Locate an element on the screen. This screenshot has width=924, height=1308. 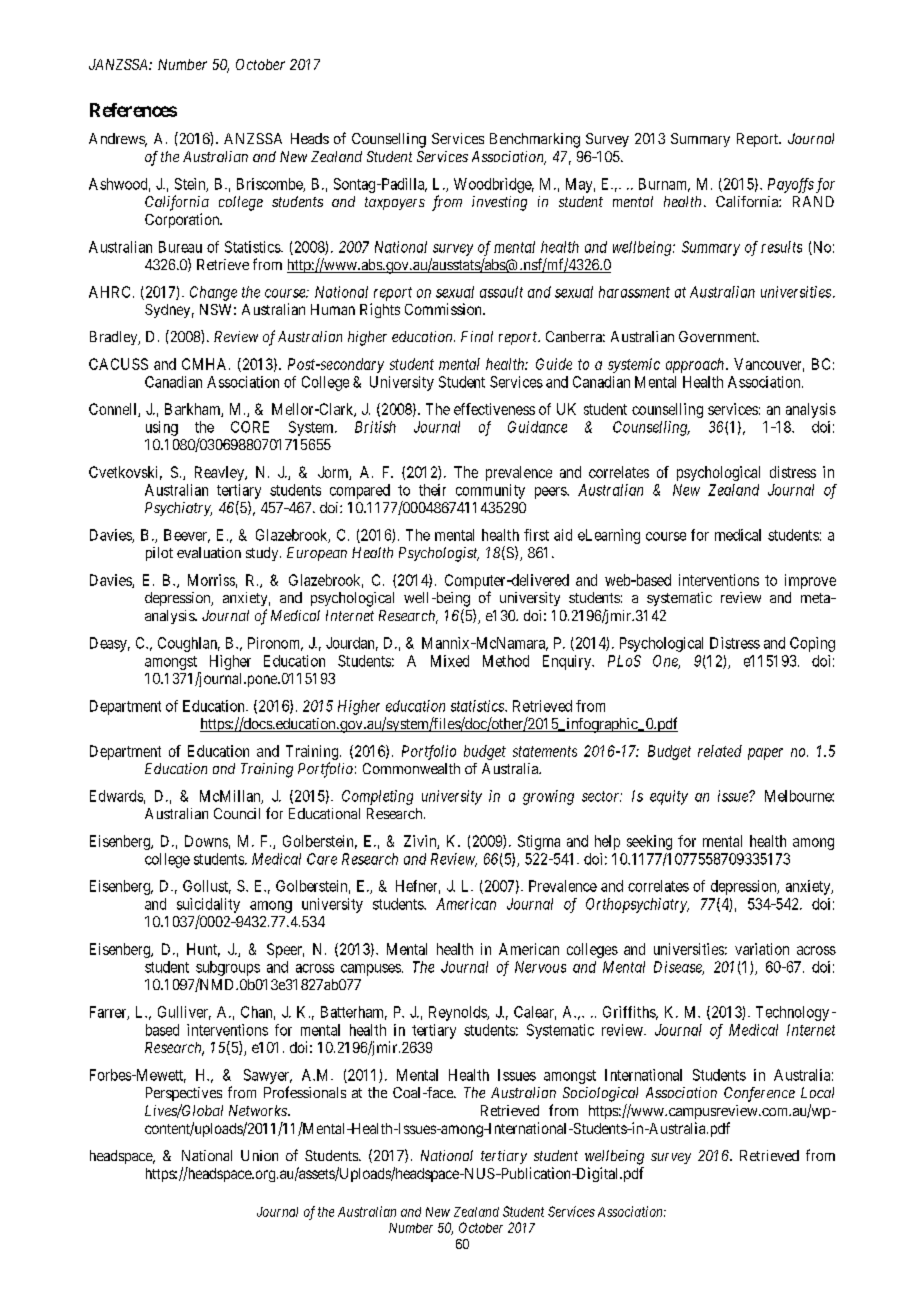
Coping is located at coordinates (812, 644).
